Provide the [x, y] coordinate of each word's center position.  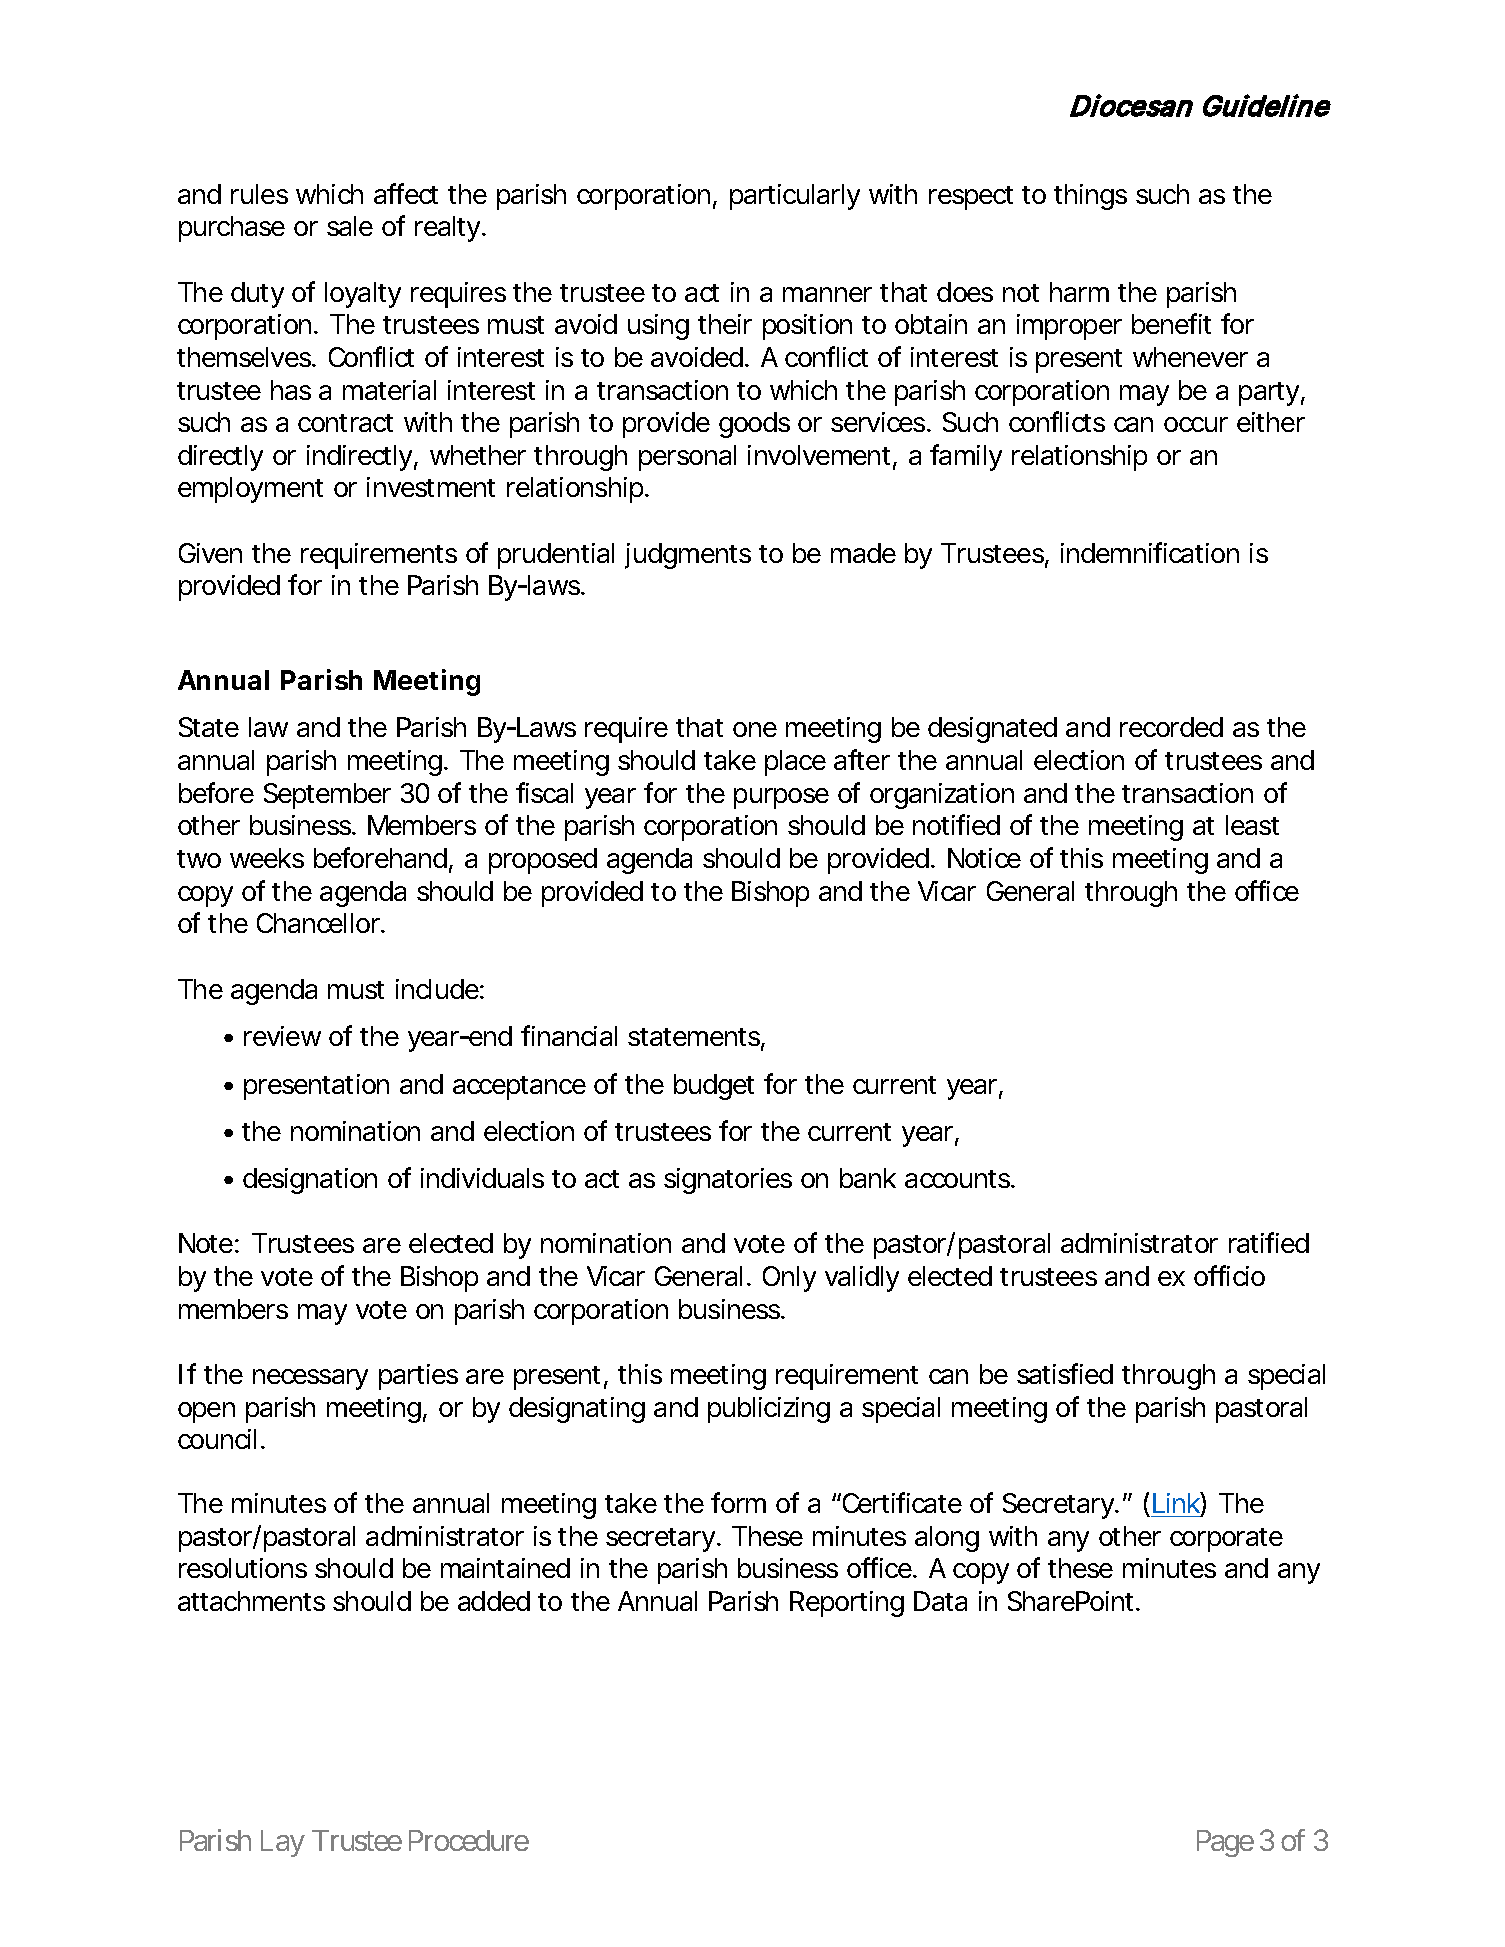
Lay [283, 1843]
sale [350, 226]
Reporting [847, 1604]
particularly [795, 197]
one [755, 729]
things [1090, 197]
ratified [1269, 1242]
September [327, 796]
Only [789, 1279]
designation [310, 1181]
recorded [1171, 727]
